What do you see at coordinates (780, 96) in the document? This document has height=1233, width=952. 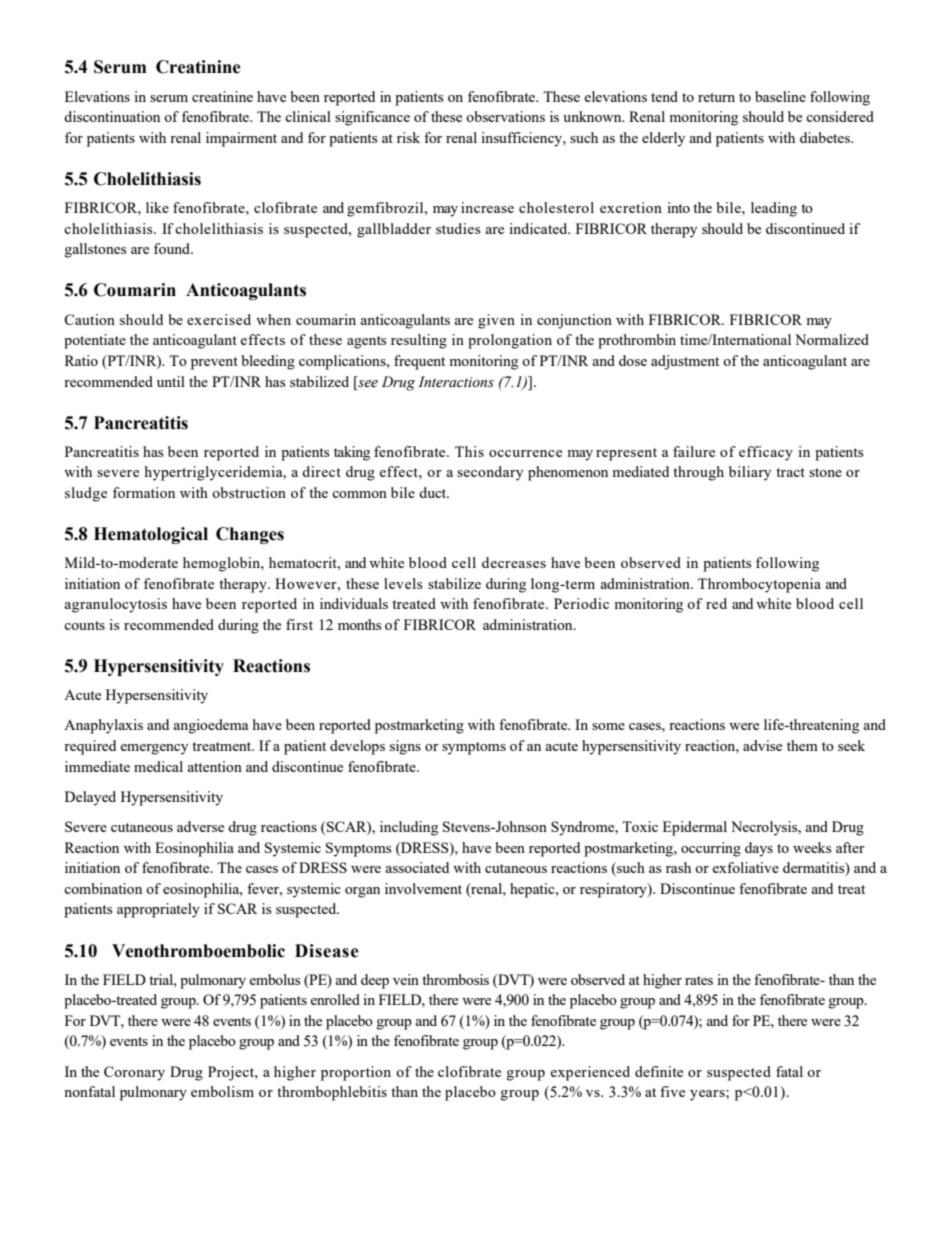 I see `baseline` at bounding box center [780, 96].
